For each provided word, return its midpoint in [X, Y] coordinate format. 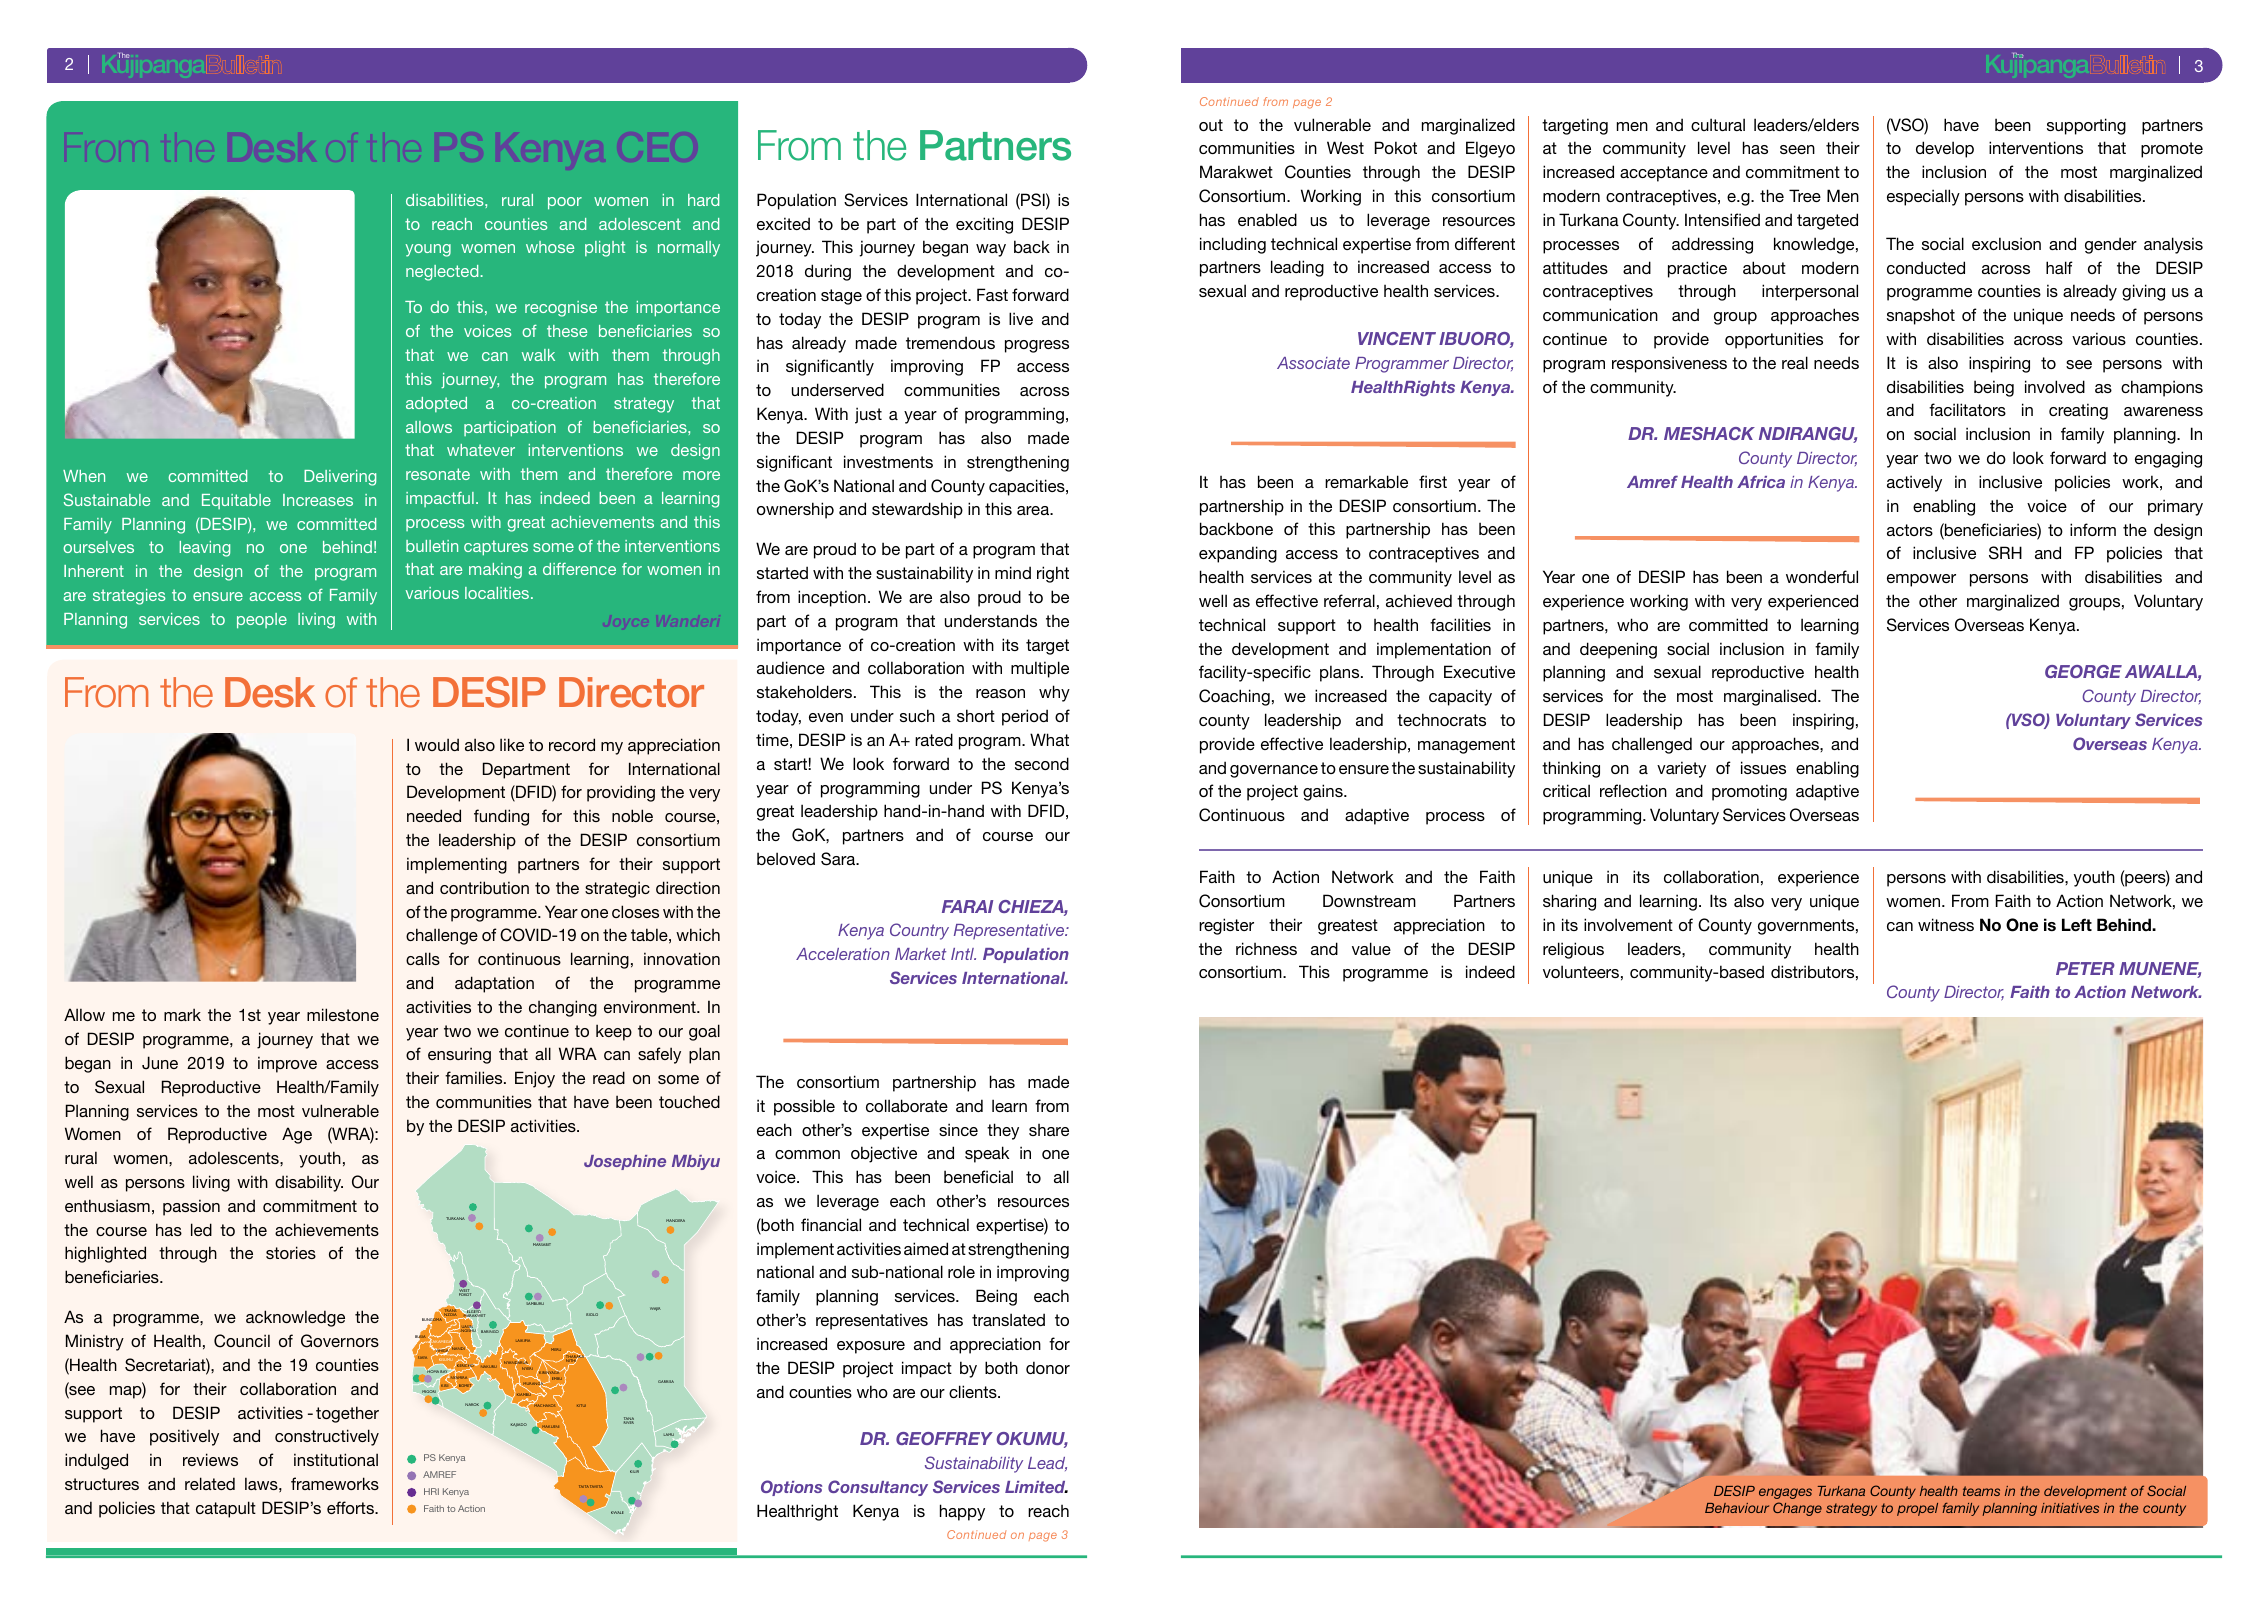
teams [1981, 1491]
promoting [1749, 792]
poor [565, 203]
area [1034, 510]
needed [434, 815]
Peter [2085, 968]
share [1049, 1130]
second [1042, 763]
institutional [336, 1459]
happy [962, 1512]
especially [1923, 197]
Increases [318, 500]
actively [1914, 483]
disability [309, 1183]
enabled [1267, 219]
